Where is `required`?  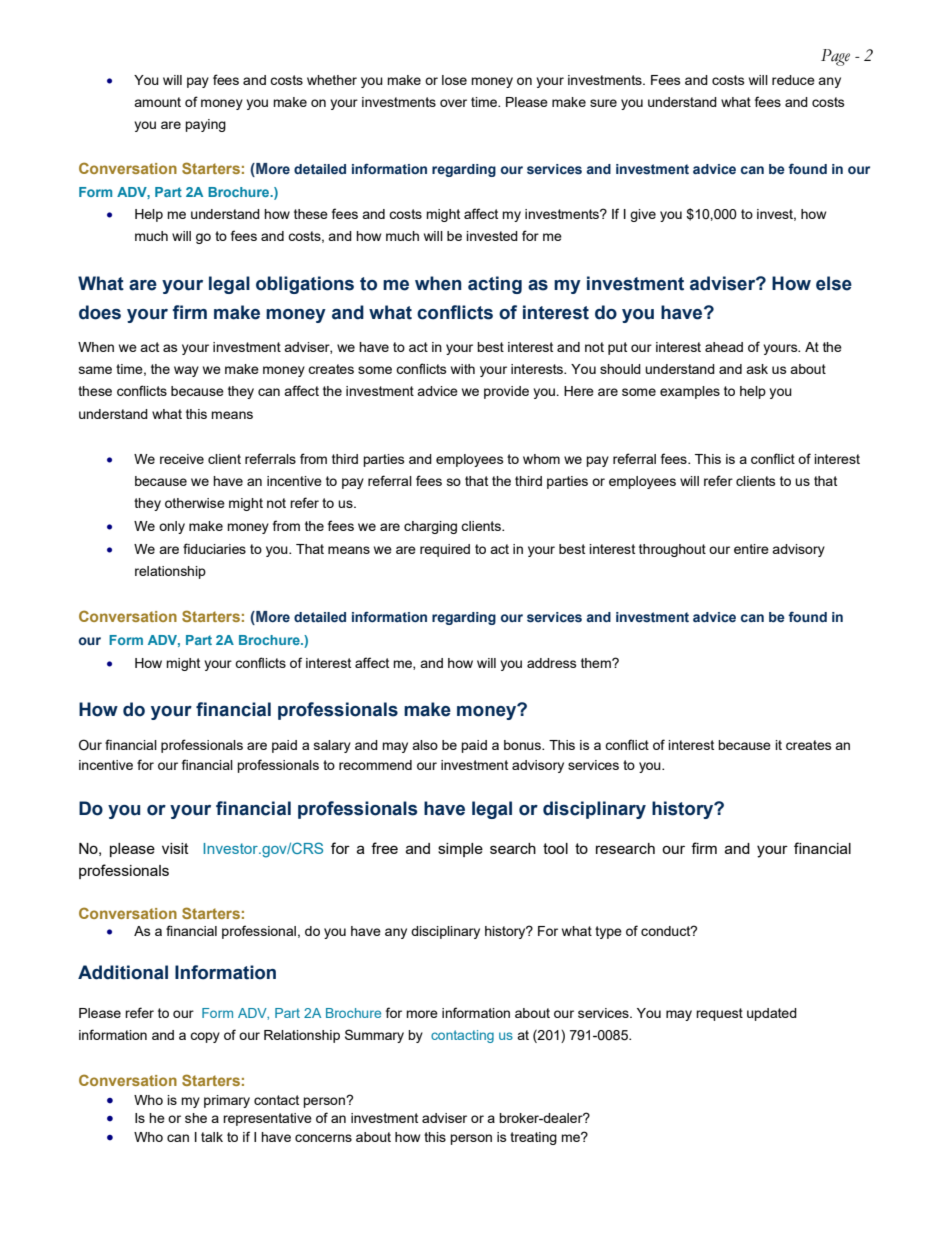
required is located at coordinates (445, 550).
